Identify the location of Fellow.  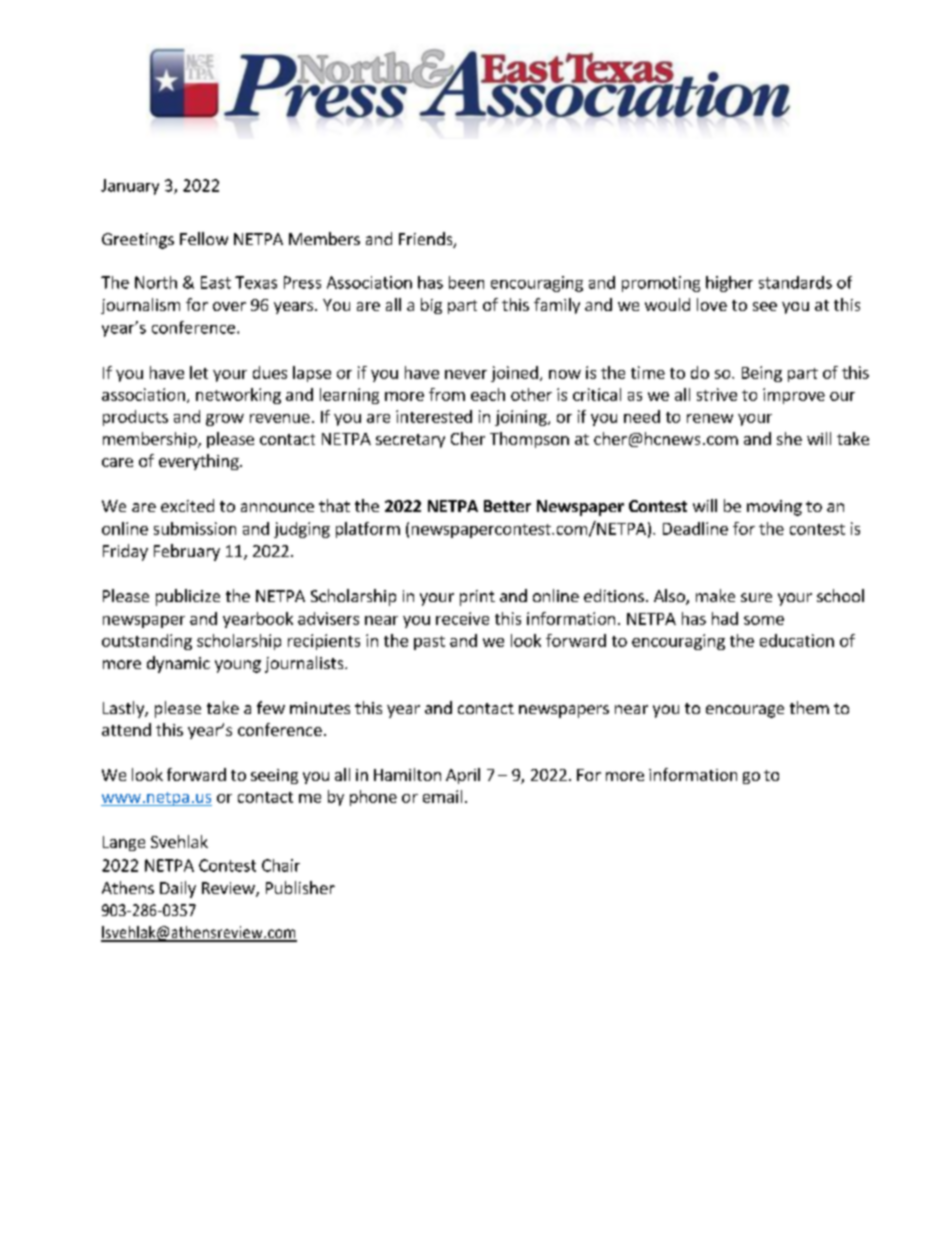
(204, 238).
